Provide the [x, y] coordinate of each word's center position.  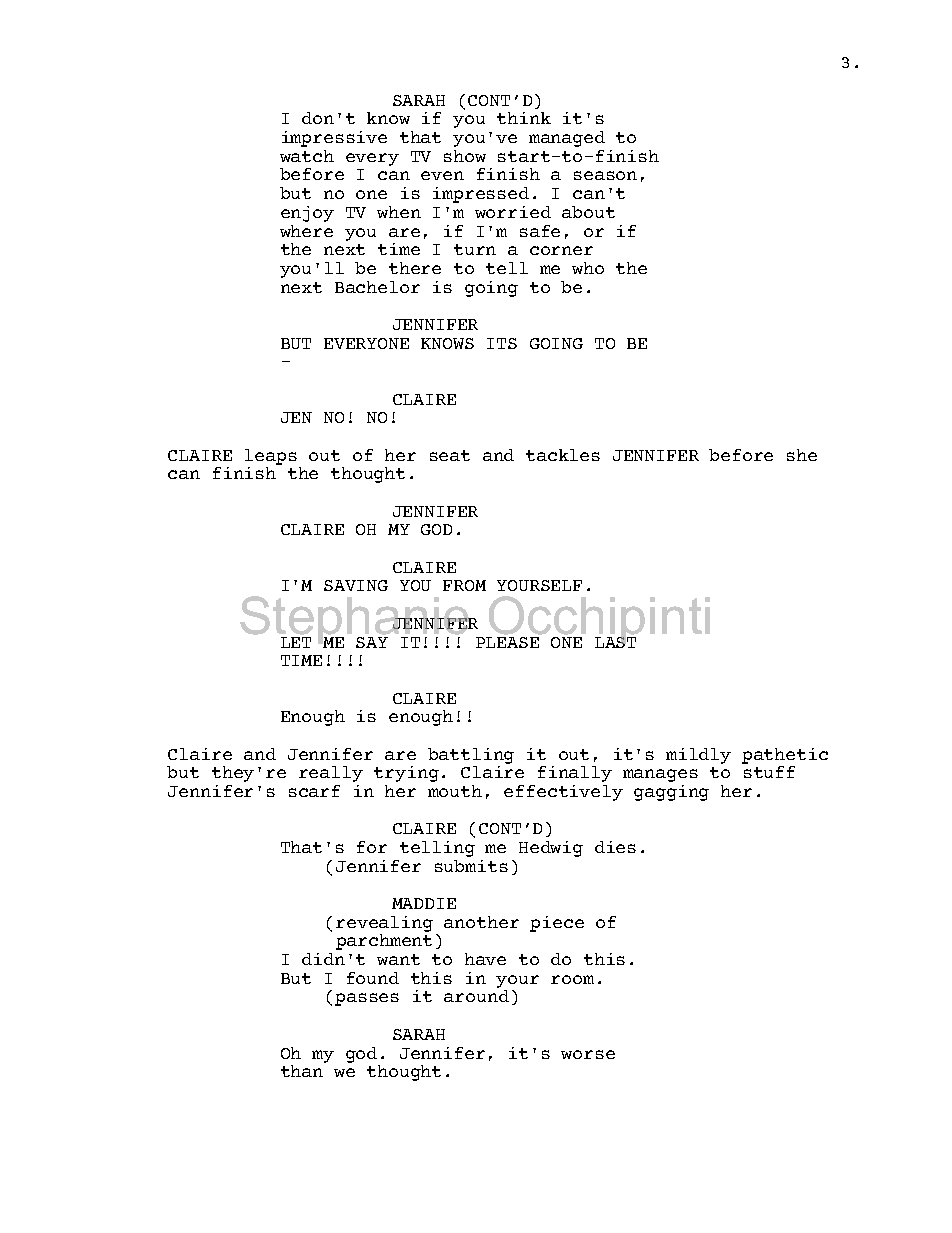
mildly [698, 756]
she [802, 455]
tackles [563, 455]
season [605, 175]
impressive [334, 139]
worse [588, 1054]
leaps [271, 457]
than [302, 1071]
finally [575, 774]
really [331, 774]
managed [567, 139]
